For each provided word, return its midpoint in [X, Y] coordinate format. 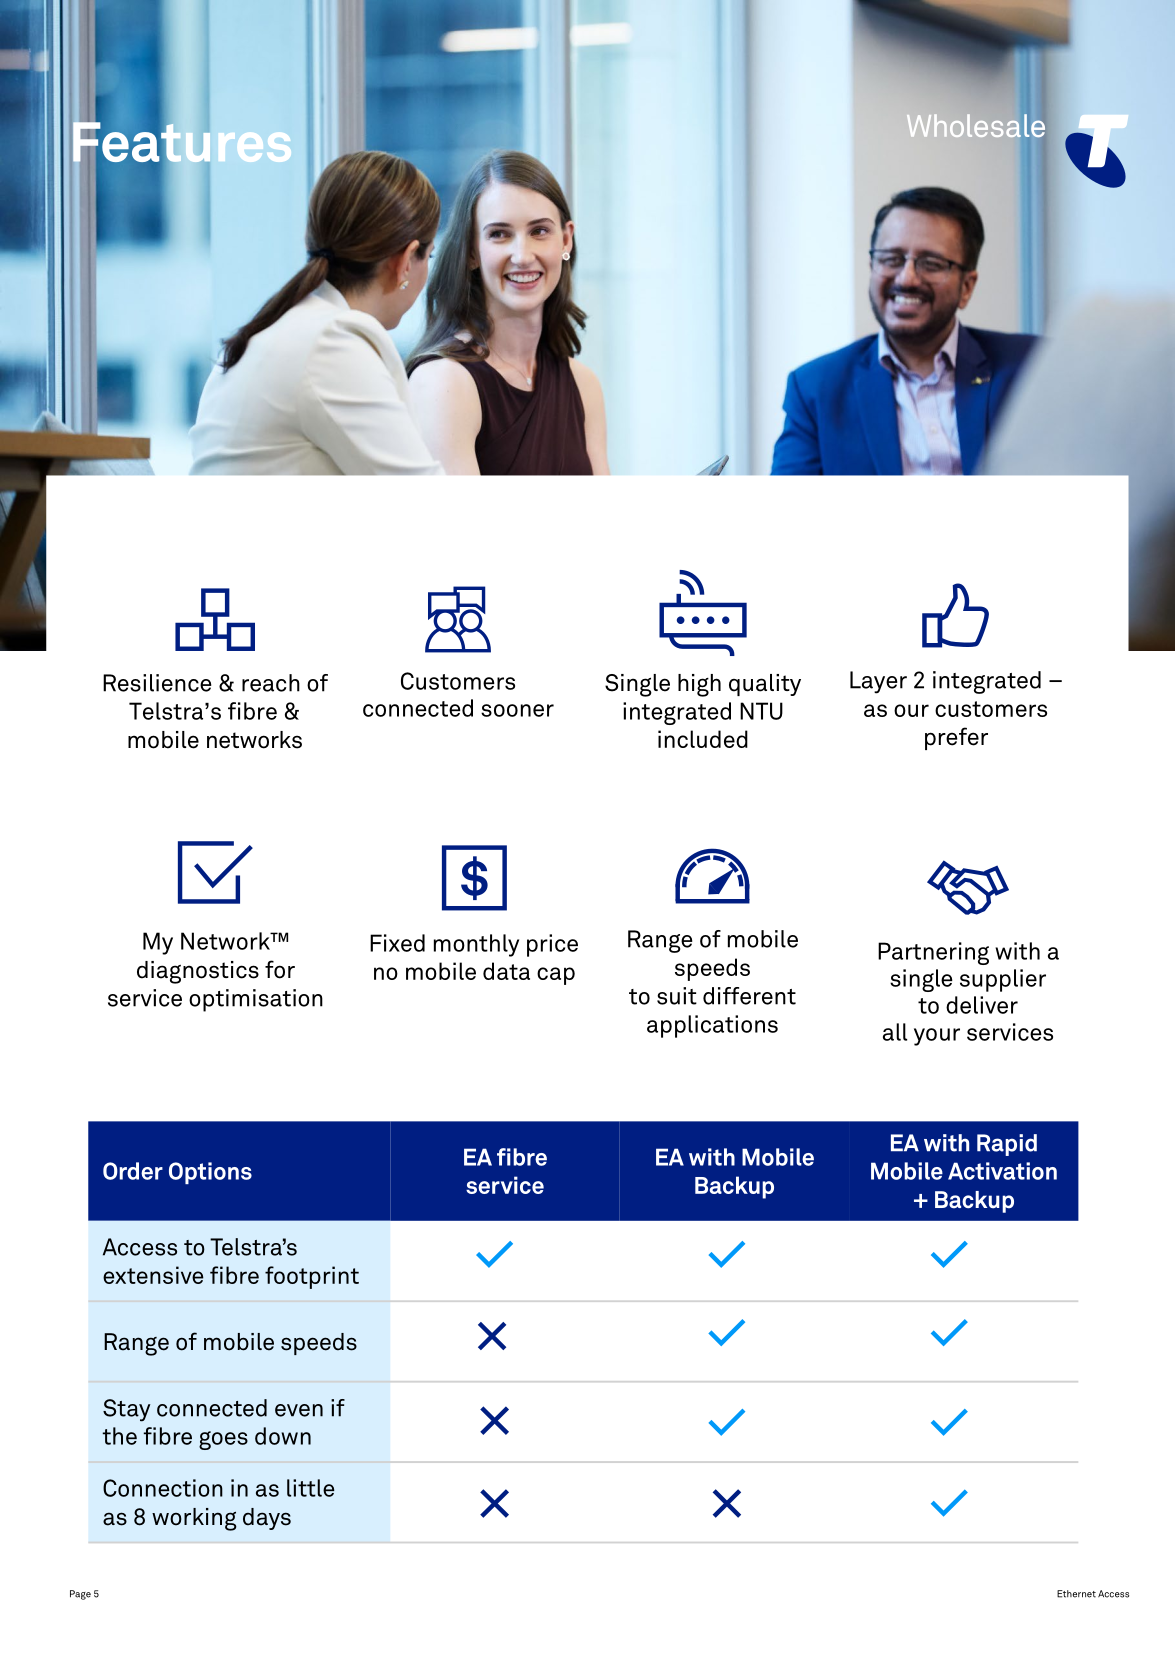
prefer [956, 738]
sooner [517, 710]
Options [210, 1173]
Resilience [157, 683]
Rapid [1007, 1145]
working [194, 1519]
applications [712, 1026]
